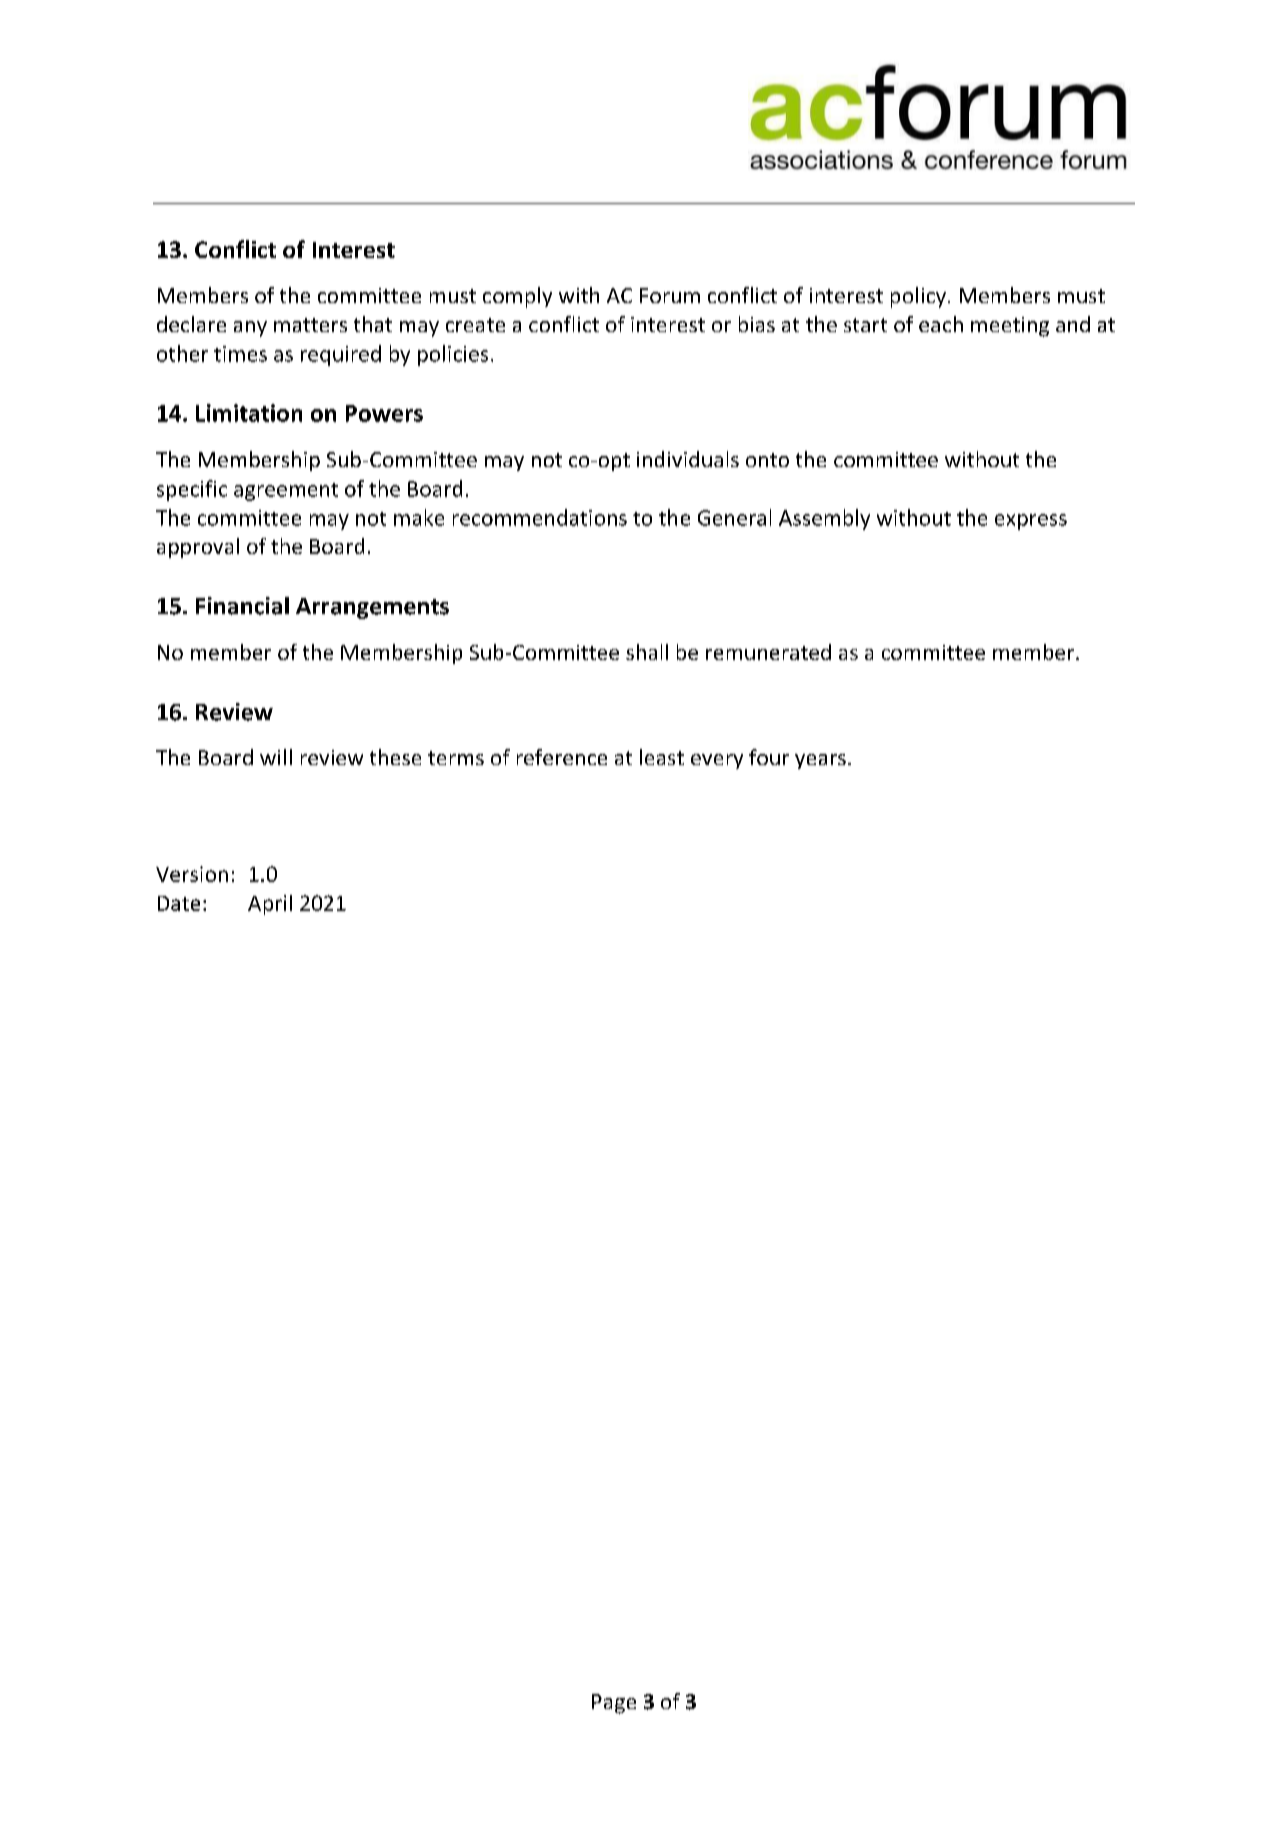 The image size is (1287, 1821). What do you see at coordinates (310, 325) in the screenshot?
I see `matters` at bounding box center [310, 325].
